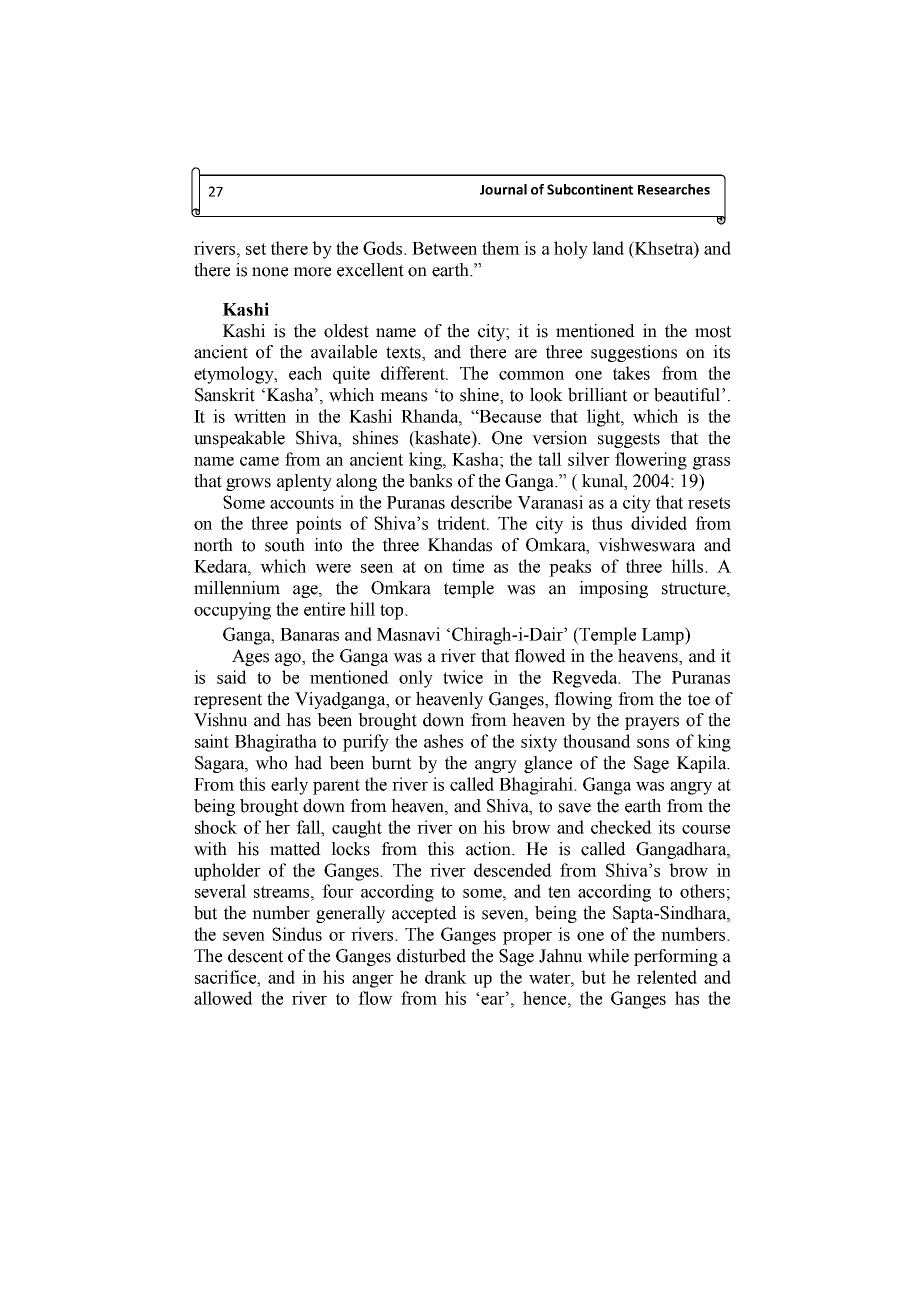 The width and height of the document is (924, 1308). I want to click on imposing, so click(613, 589).
